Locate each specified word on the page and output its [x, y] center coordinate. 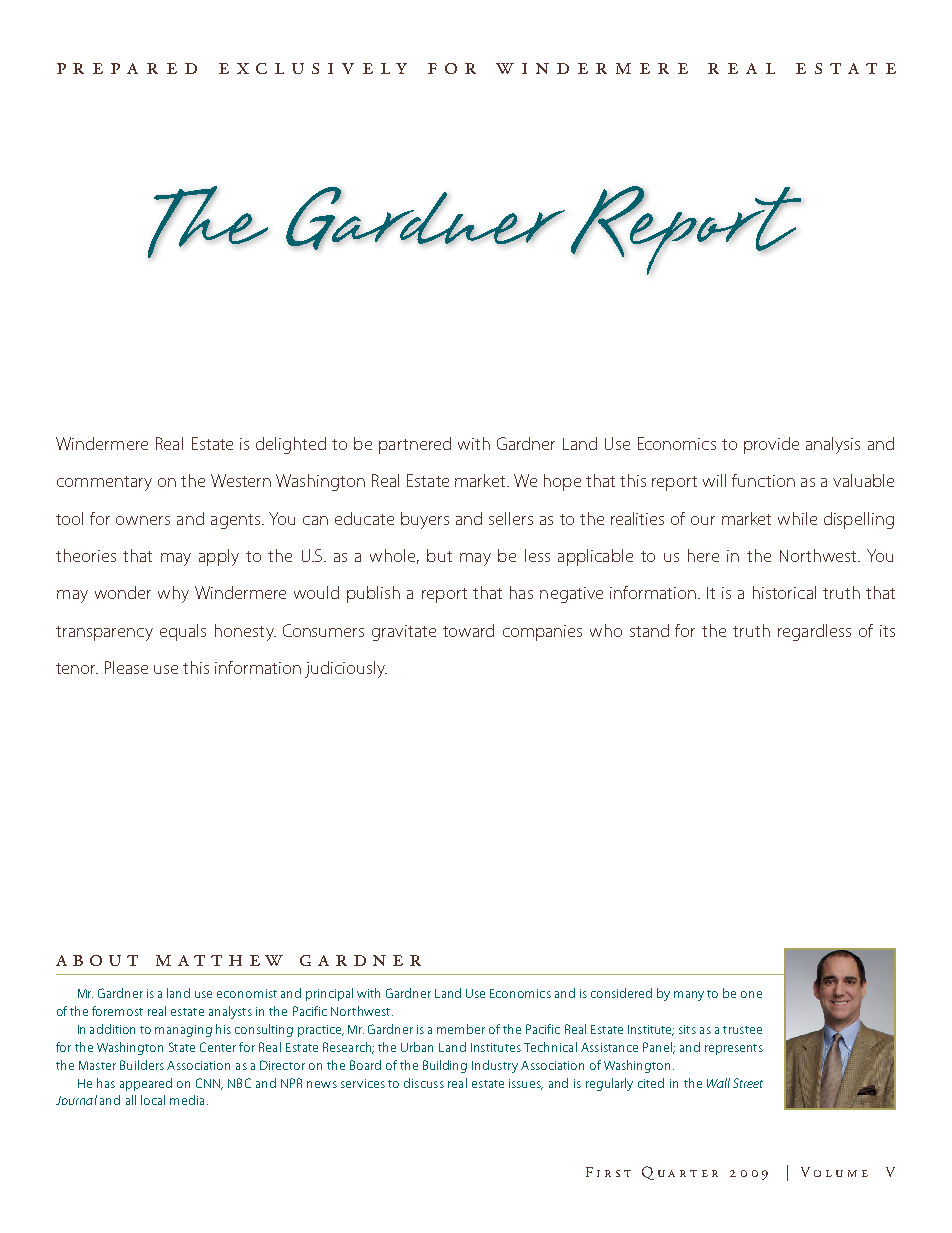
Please [126, 667]
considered [621, 993]
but [439, 555]
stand [649, 630]
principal [329, 994]
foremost [117, 1011]
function [763, 480]
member [461, 1029]
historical [784, 592]
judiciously [346, 669]
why [173, 594]
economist [247, 993]
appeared [146, 1084]
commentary [104, 483]
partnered [415, 445]
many [689, 996]
